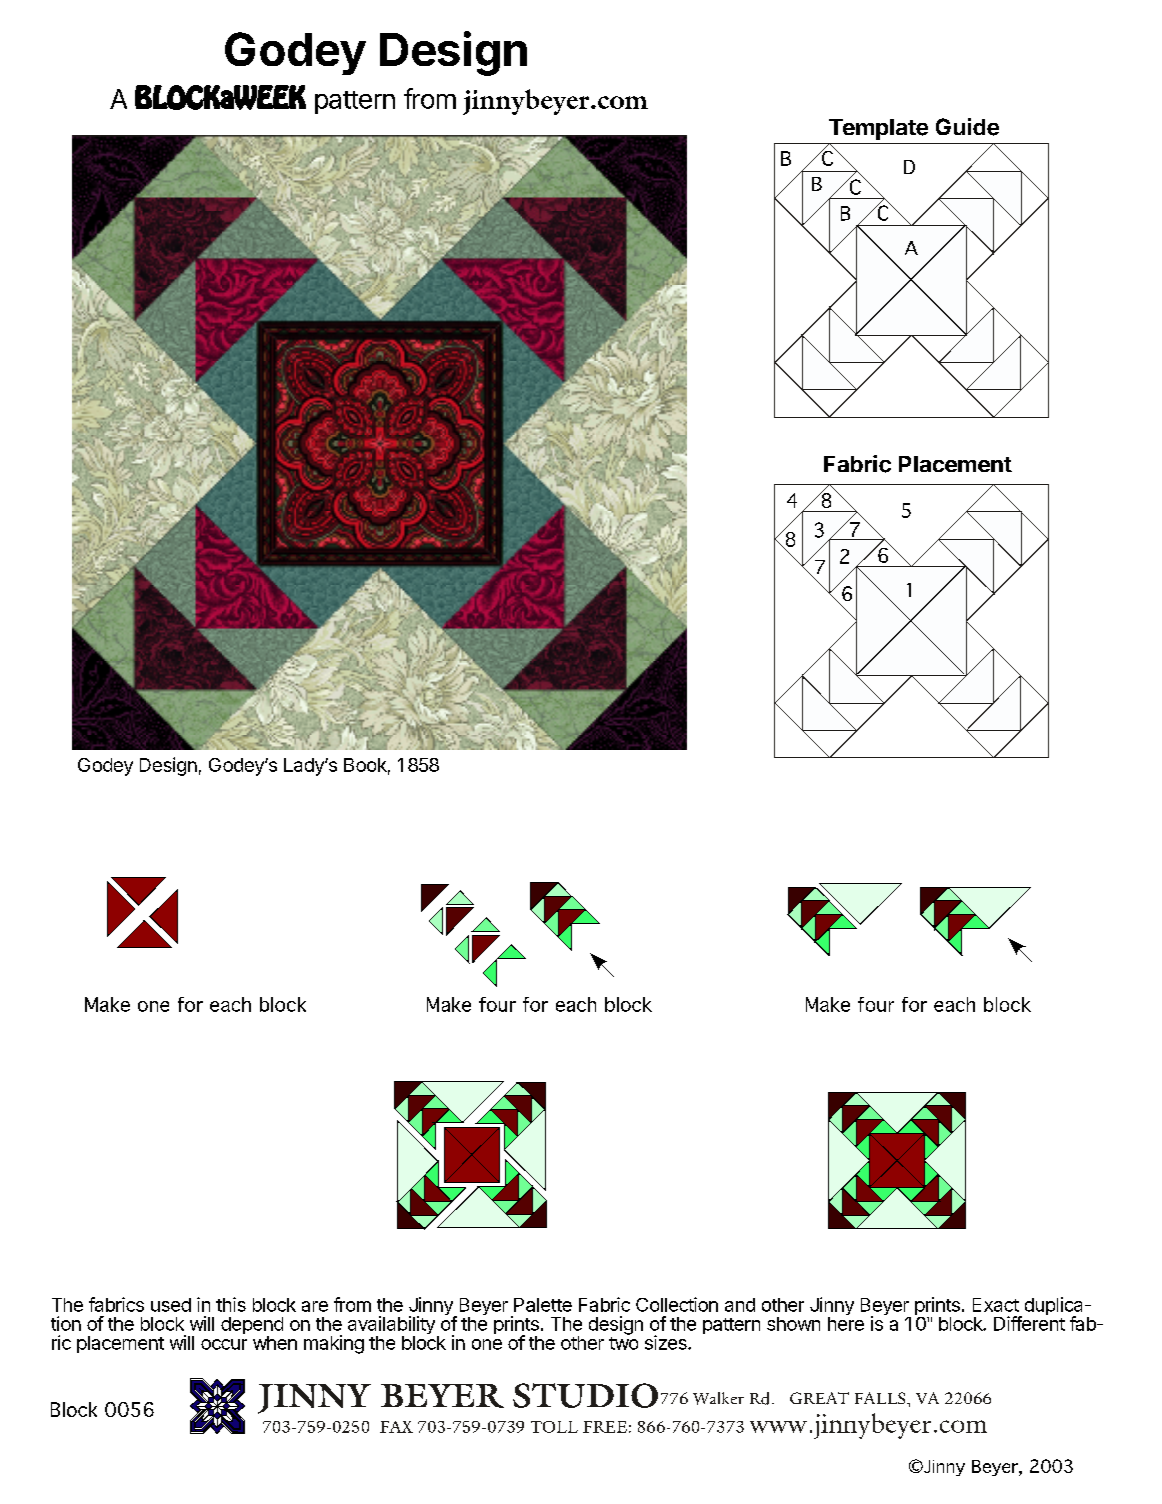  What do you see at coordinates (543, 1305) in the screenshot?
I see `Palette` at bounding box center [543, 1305].
